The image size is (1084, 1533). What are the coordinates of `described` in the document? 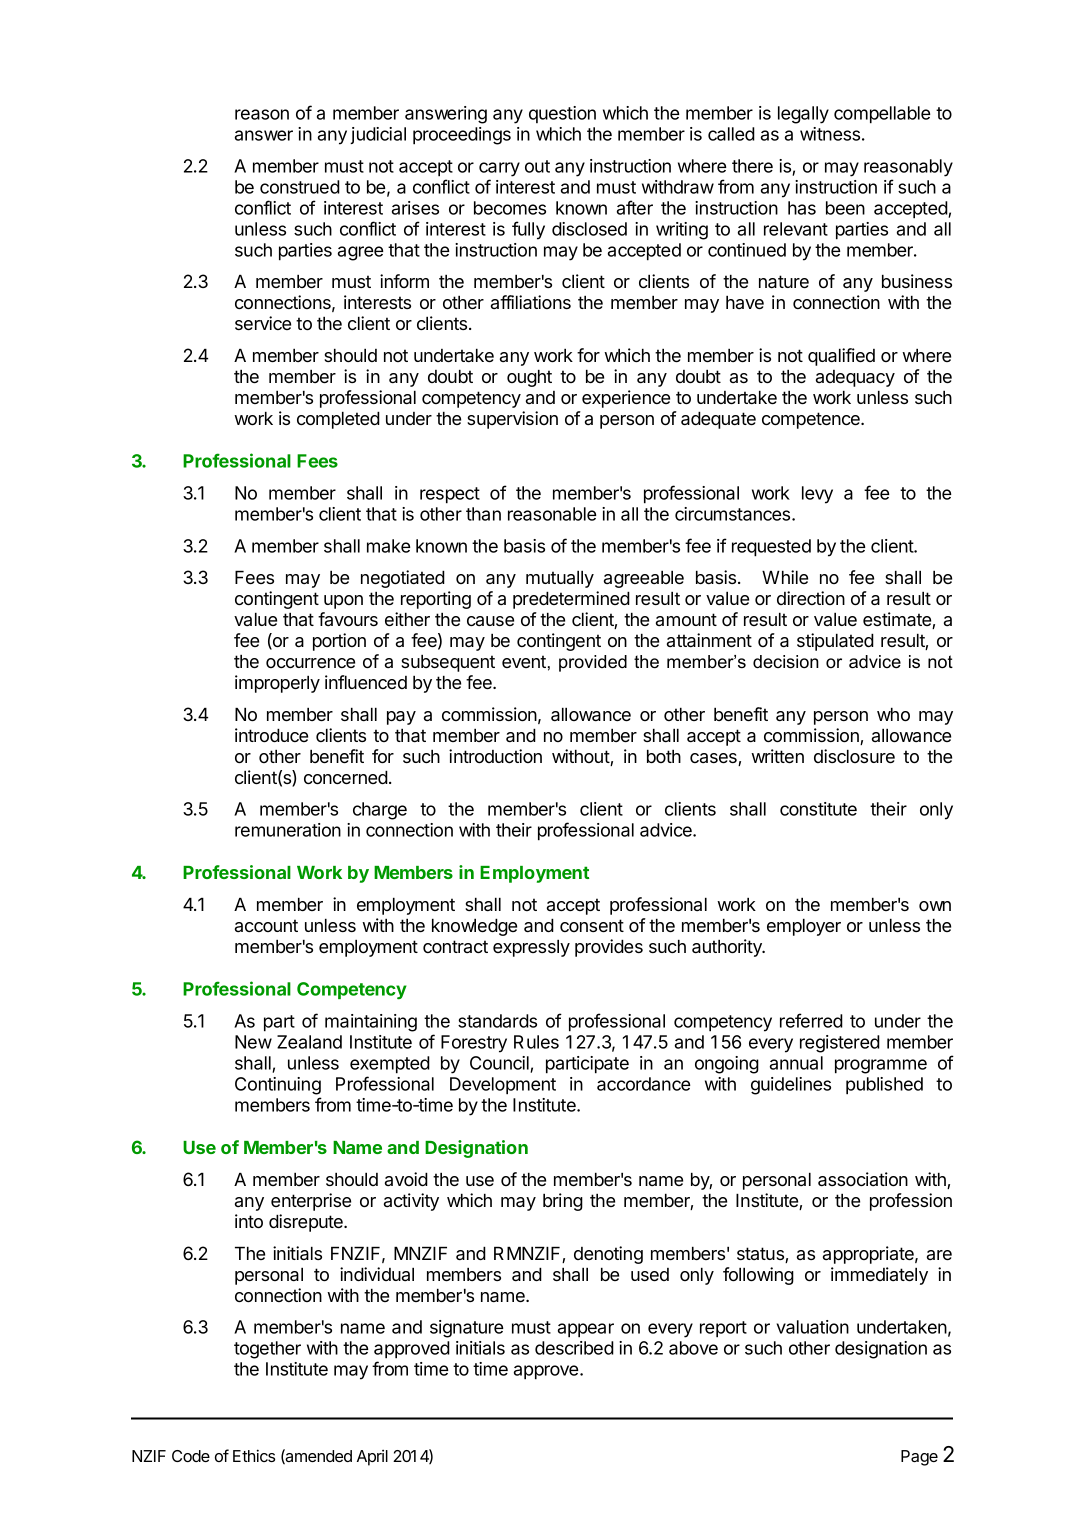 It's located at (574, 1348).
